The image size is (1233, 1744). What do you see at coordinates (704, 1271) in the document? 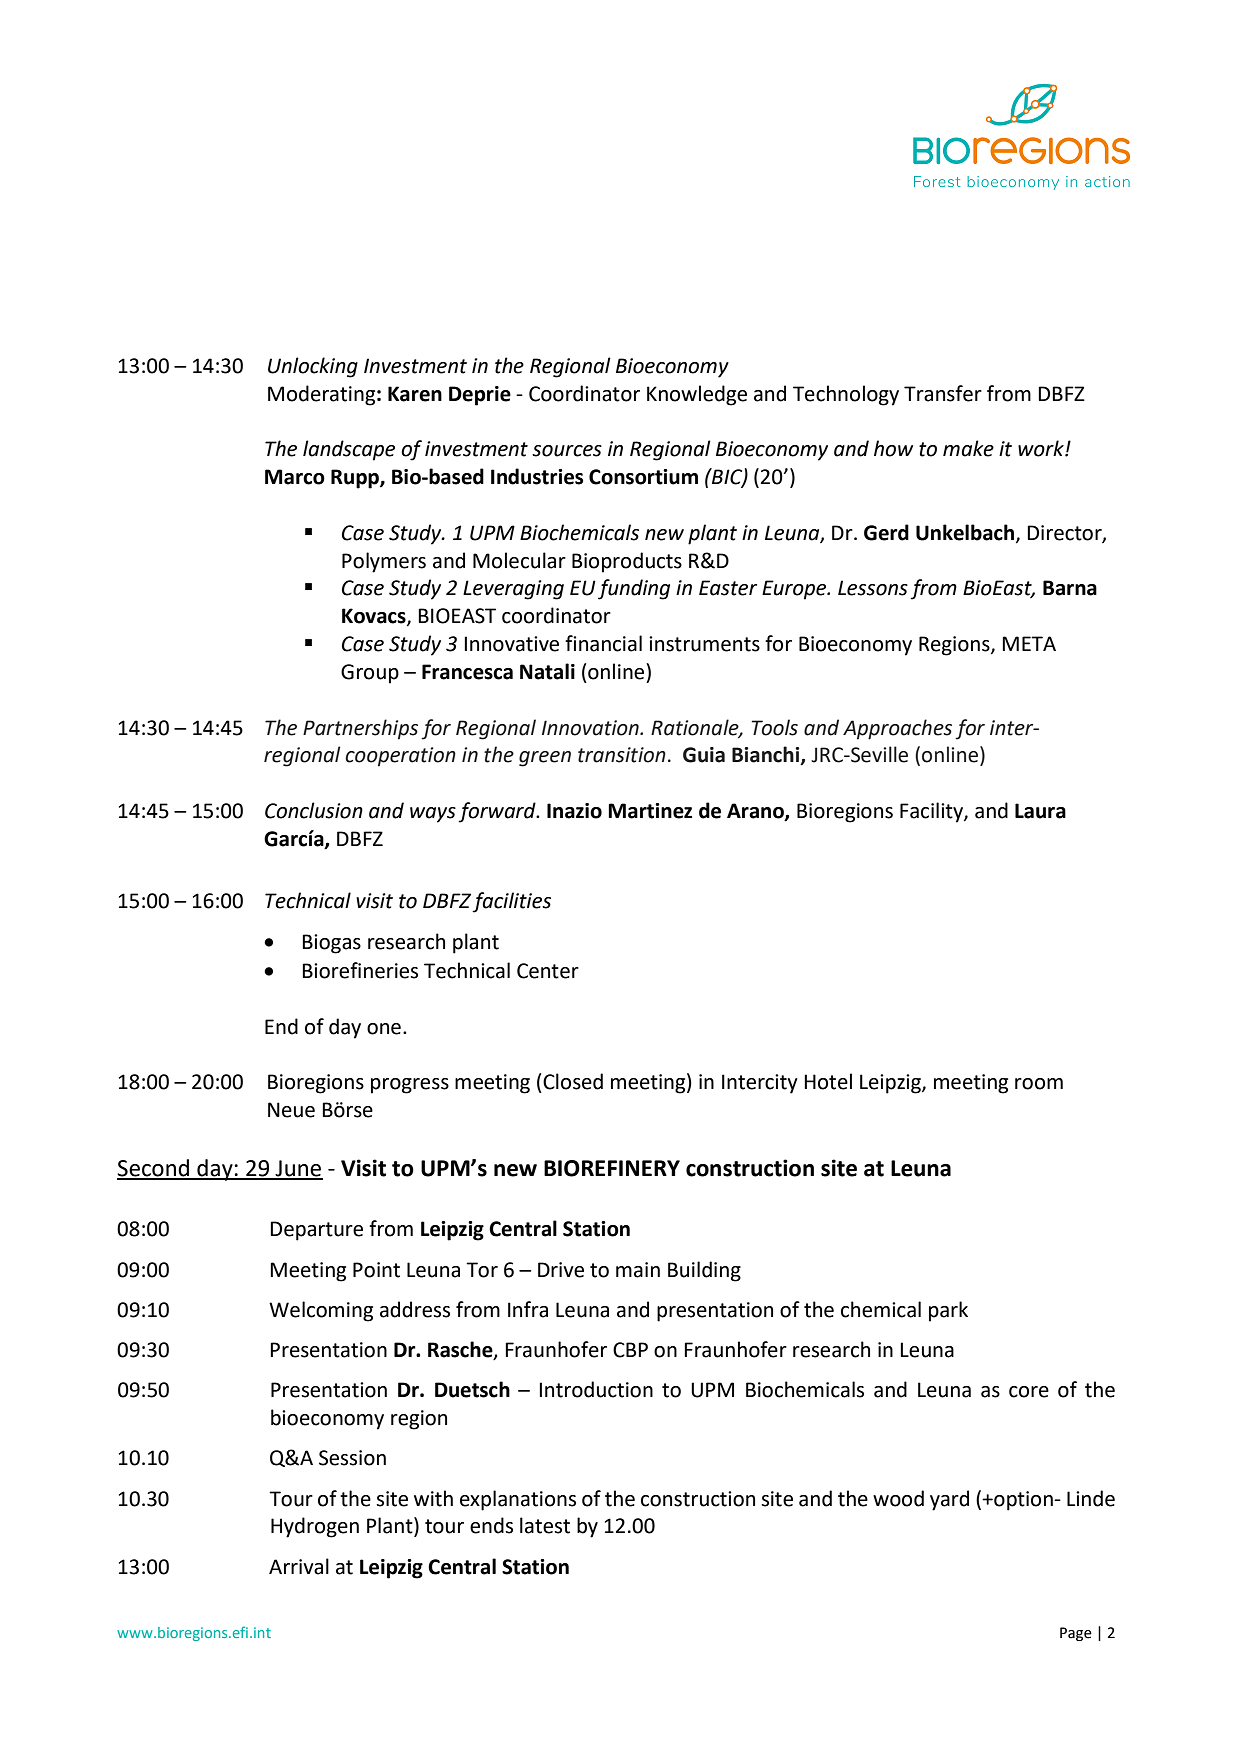
I see `Building` at bounding box center [704, 1271].
